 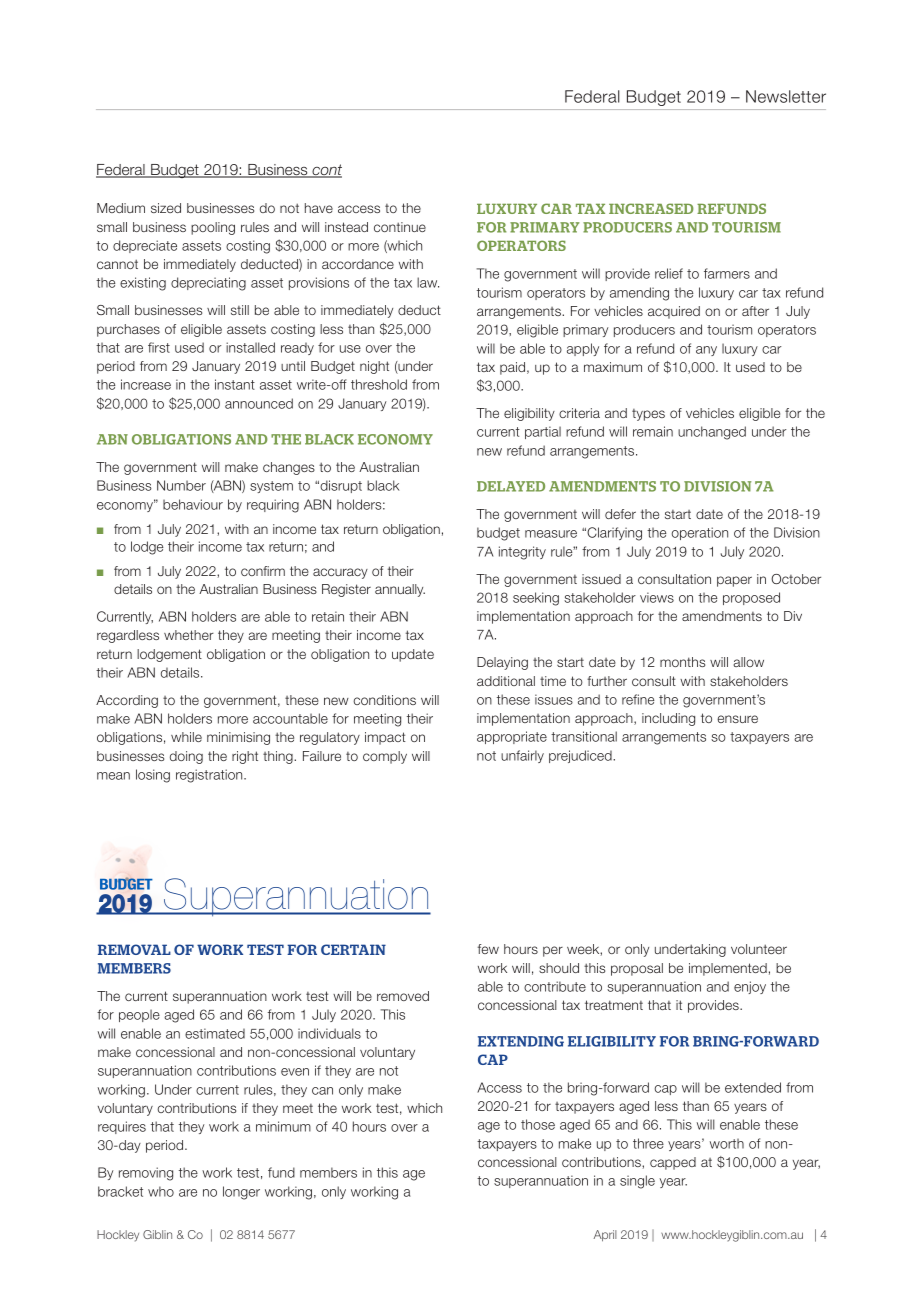 I want to click on Newsletter, so click(x=786, y=96).
